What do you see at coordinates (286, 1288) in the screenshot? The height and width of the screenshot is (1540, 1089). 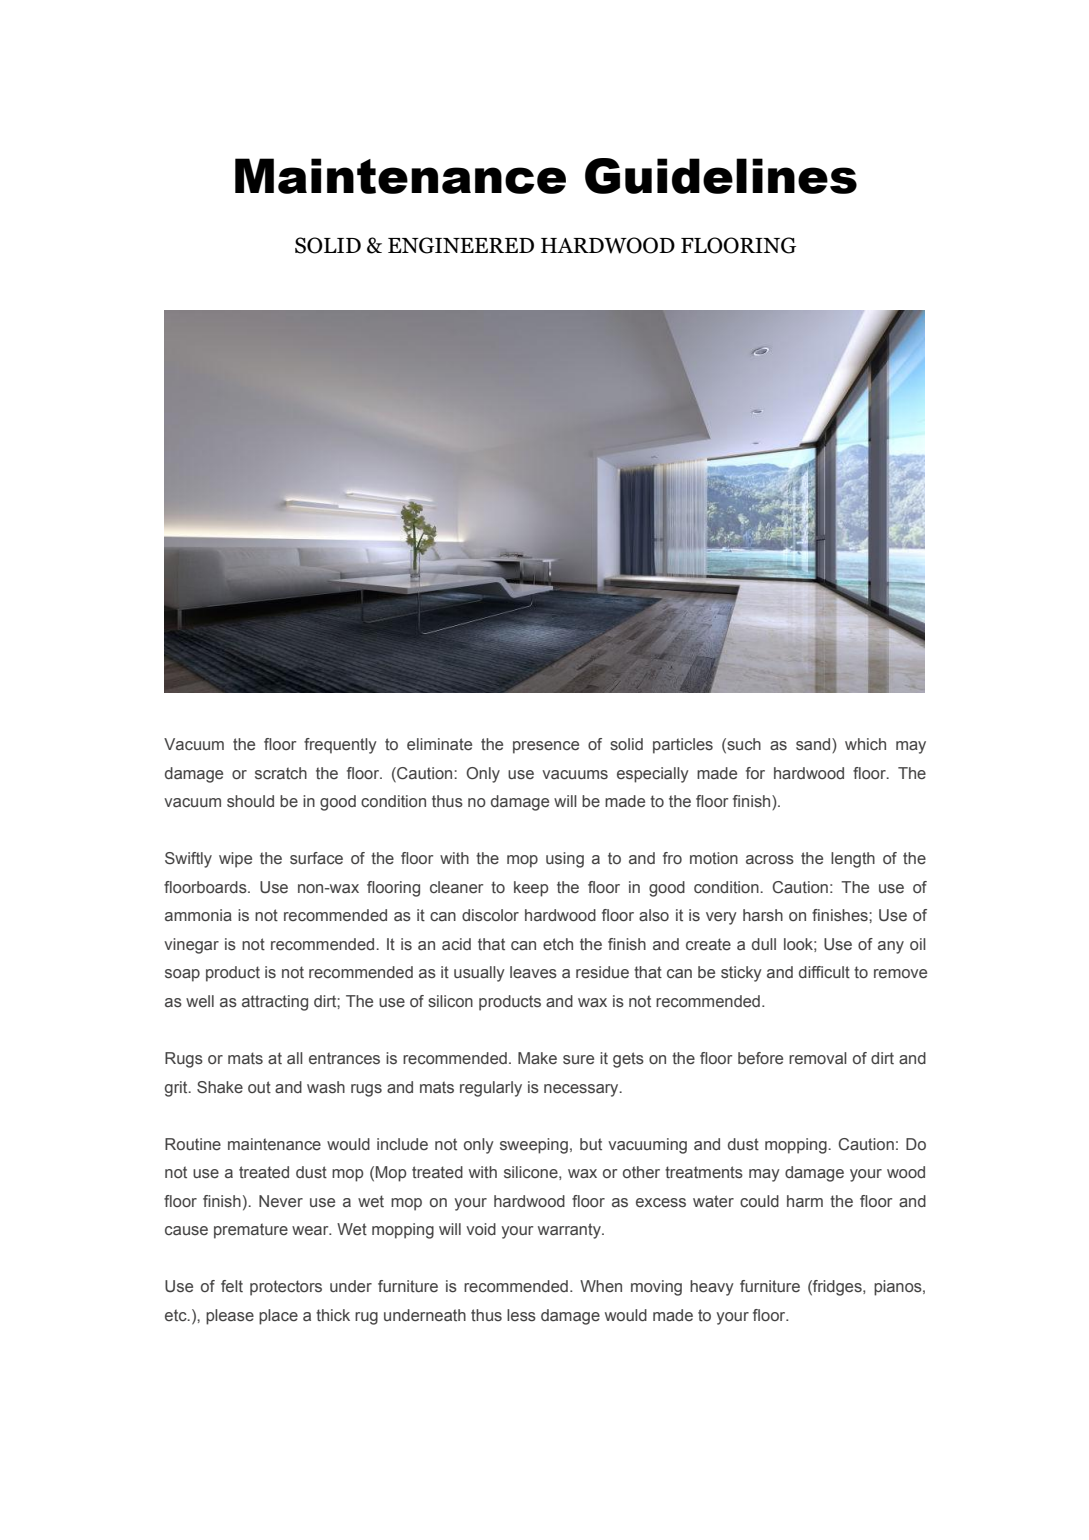 I see `protectors` at bounding box center [286, 1288].
